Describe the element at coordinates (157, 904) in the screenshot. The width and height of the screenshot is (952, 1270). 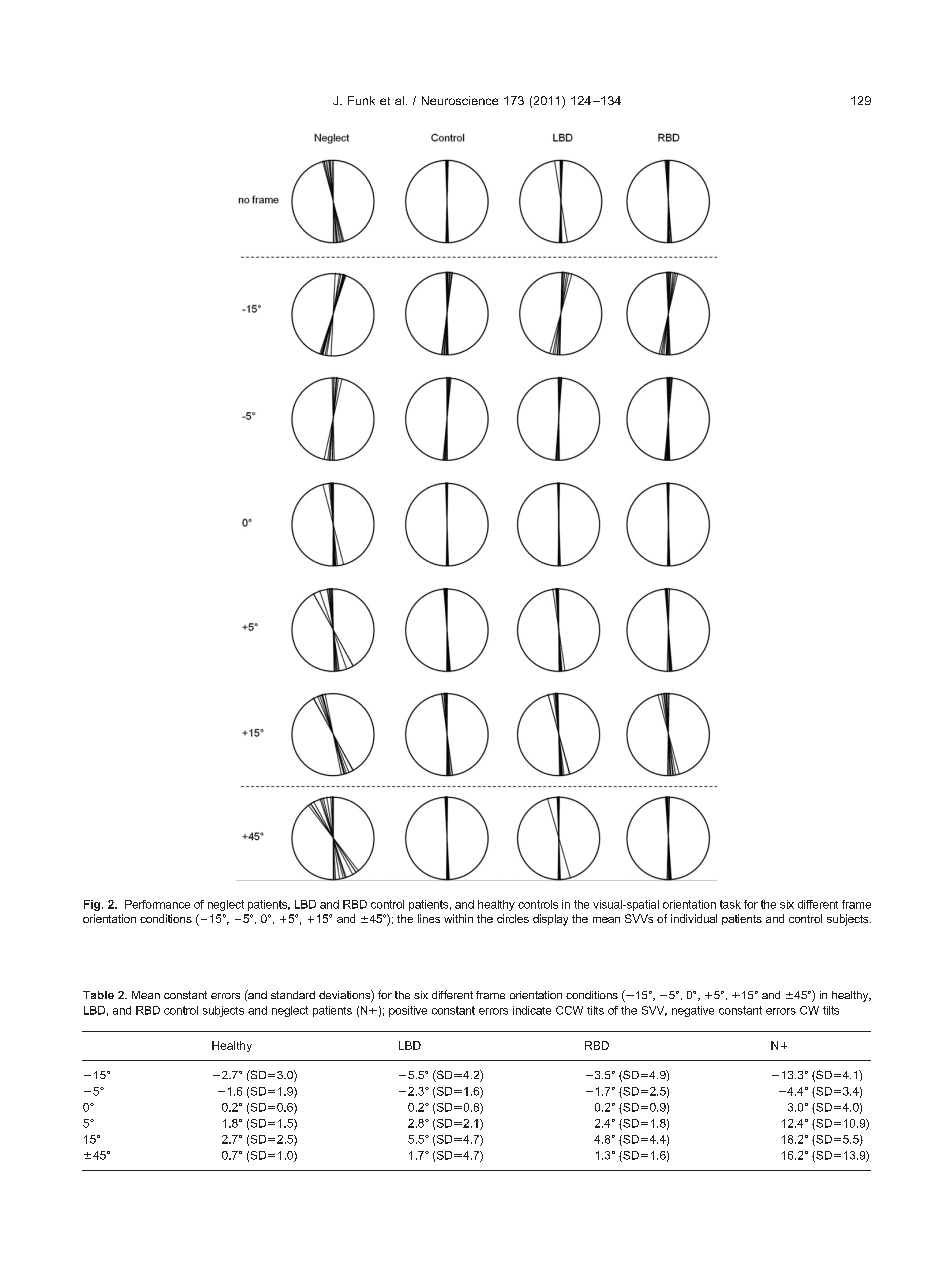
I see `Performance` at that location.
